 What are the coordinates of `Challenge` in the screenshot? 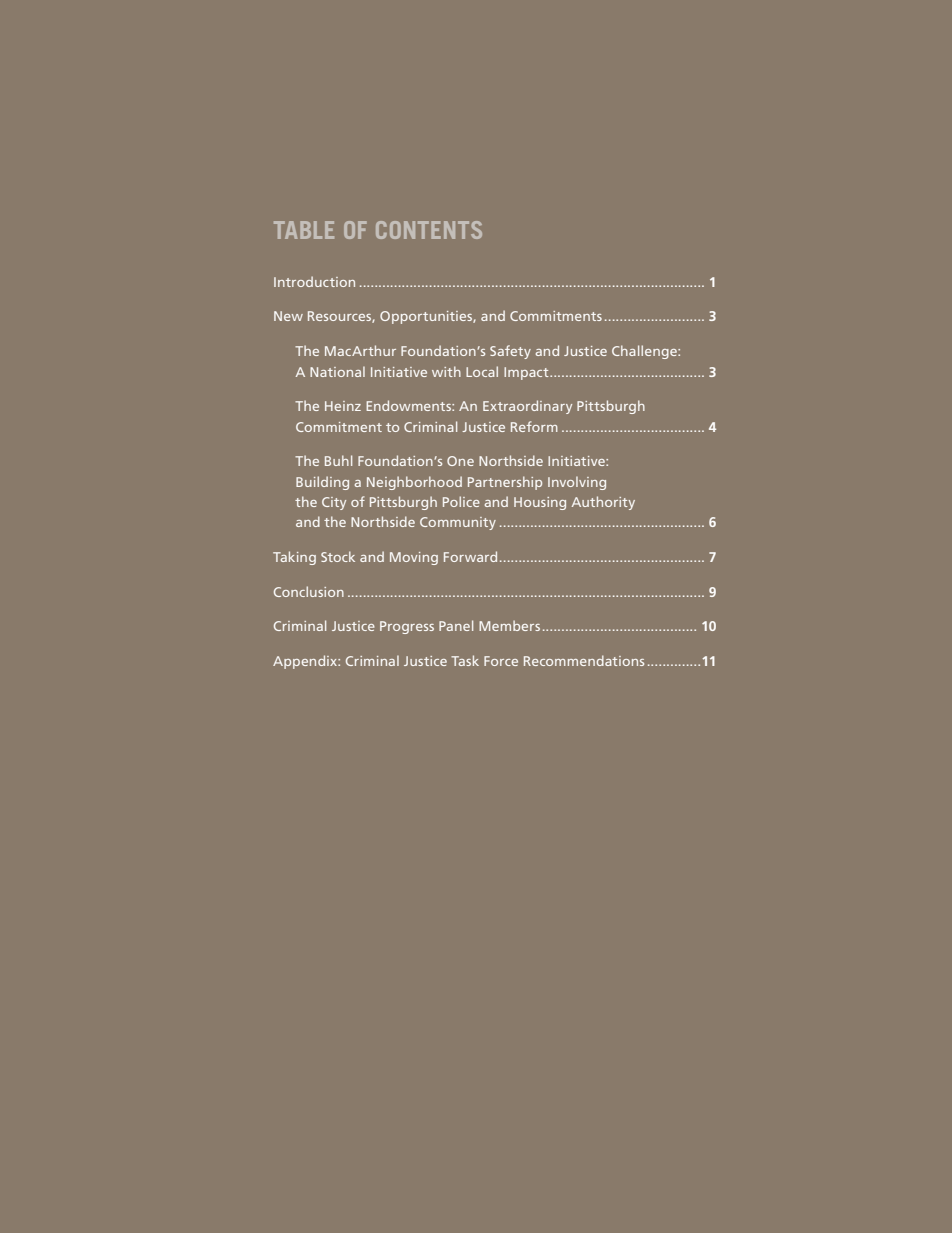 It's located at (645, 352).
